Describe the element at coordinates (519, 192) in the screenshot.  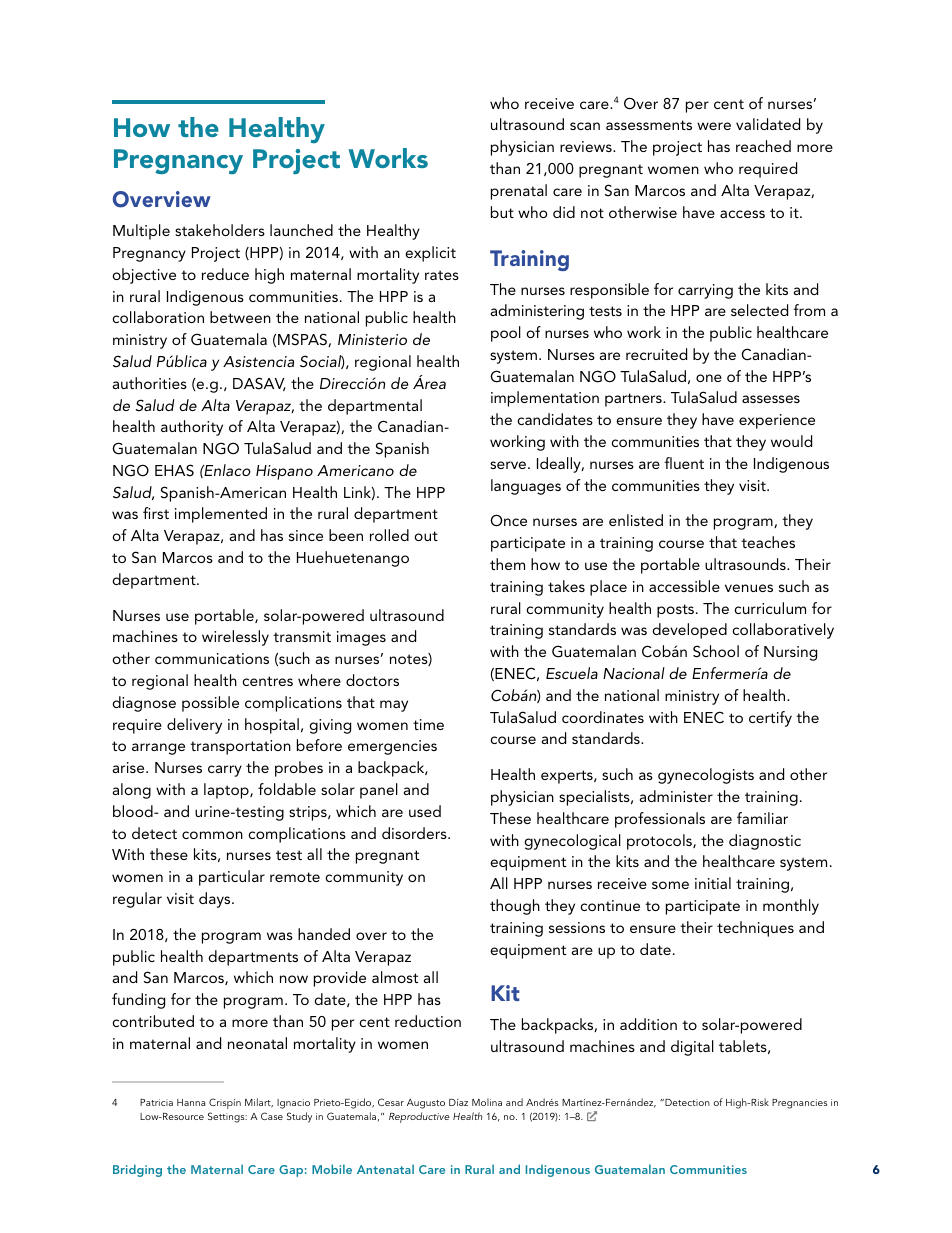
I see `prenatal` at that location.
